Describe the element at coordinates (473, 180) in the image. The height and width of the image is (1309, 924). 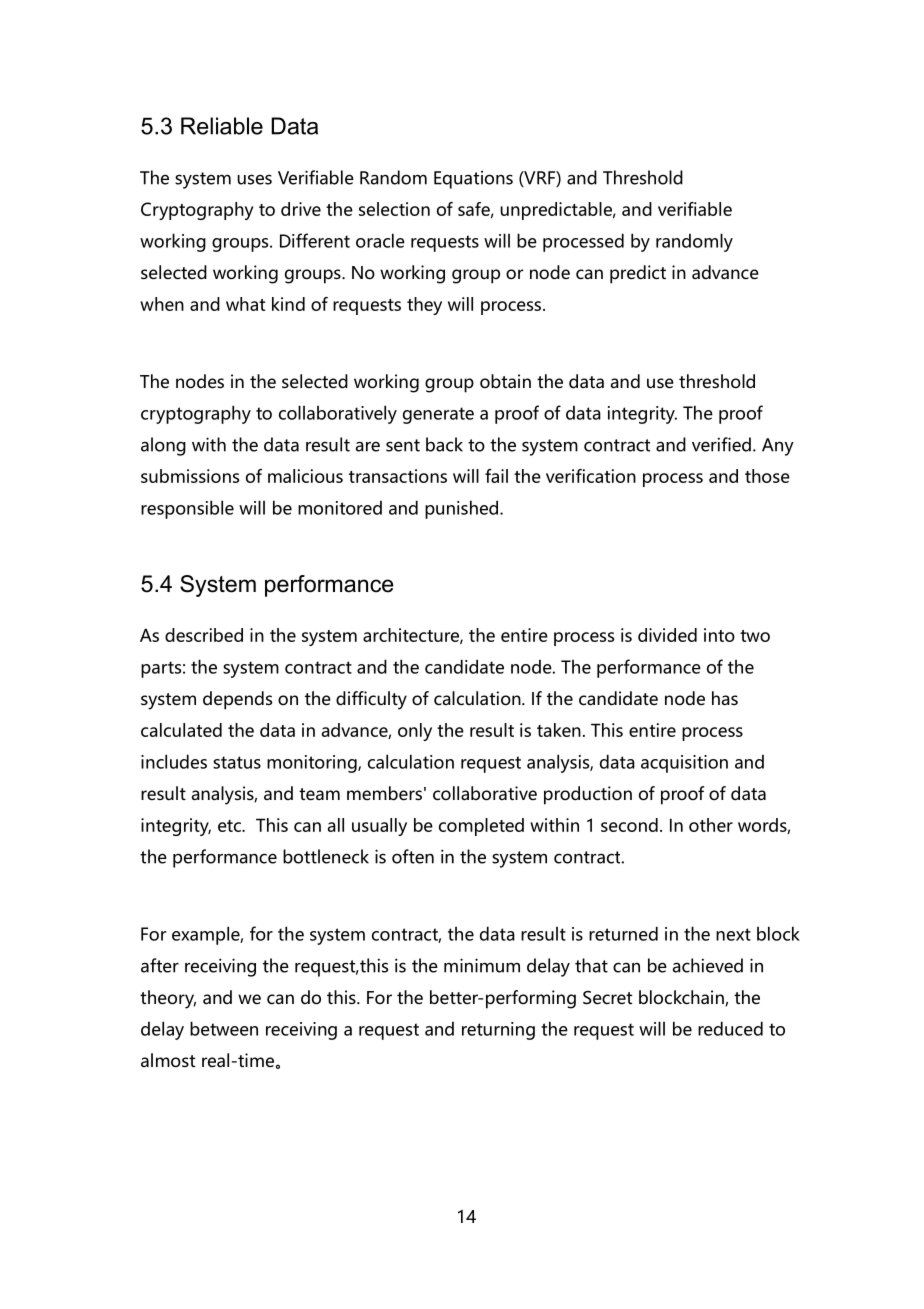
I see `Equations` at that location.
